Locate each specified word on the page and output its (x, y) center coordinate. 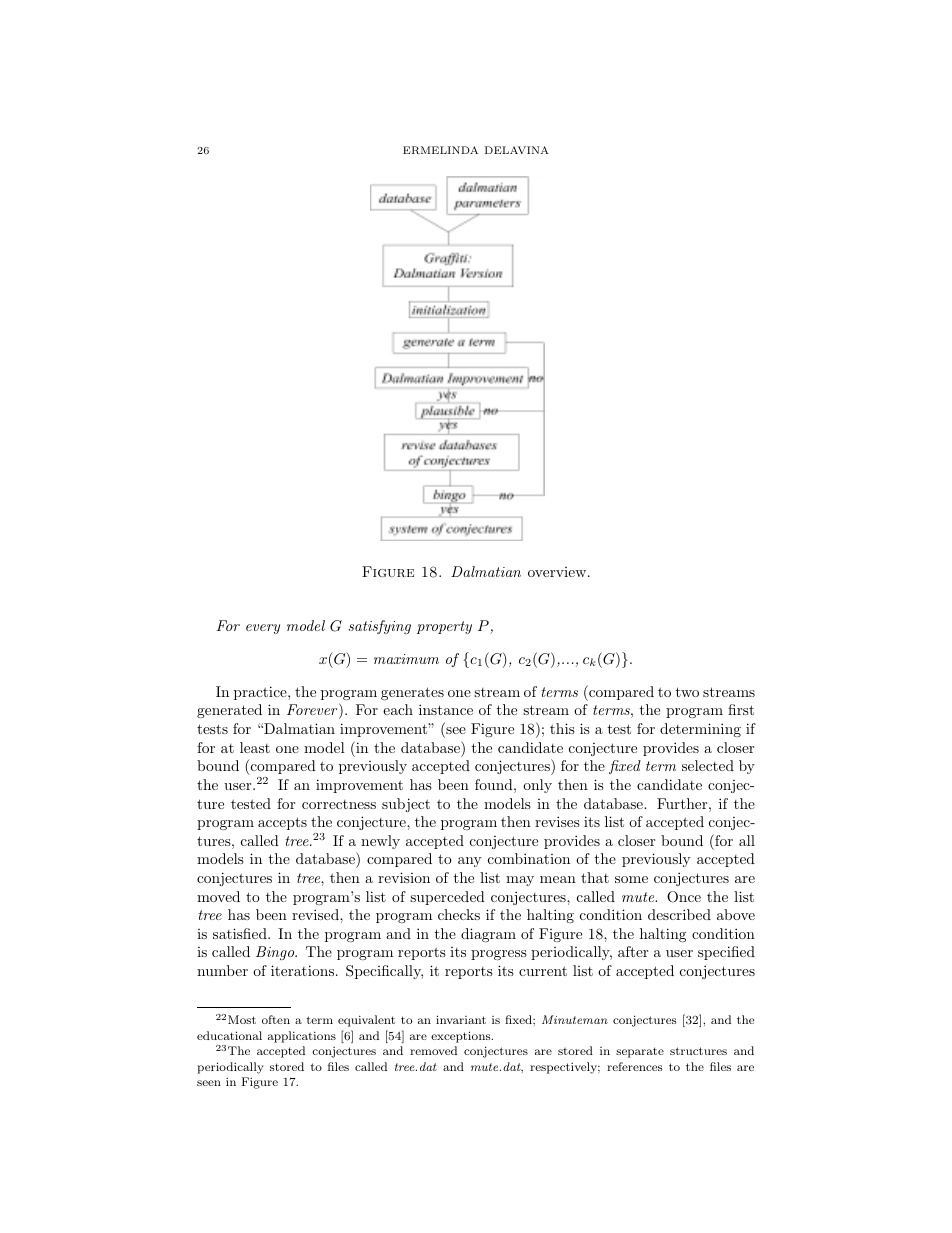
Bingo (276, 953)
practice (261, 693)
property (444, 627)
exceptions (462, 1037)
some (631, 879)
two (687, 692)
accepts (282, 823)
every (263, 629)
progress (499, 955)
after (633, 951)
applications (302, 1037)
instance (446, 709)
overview (558, 572)
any (470, 862)
